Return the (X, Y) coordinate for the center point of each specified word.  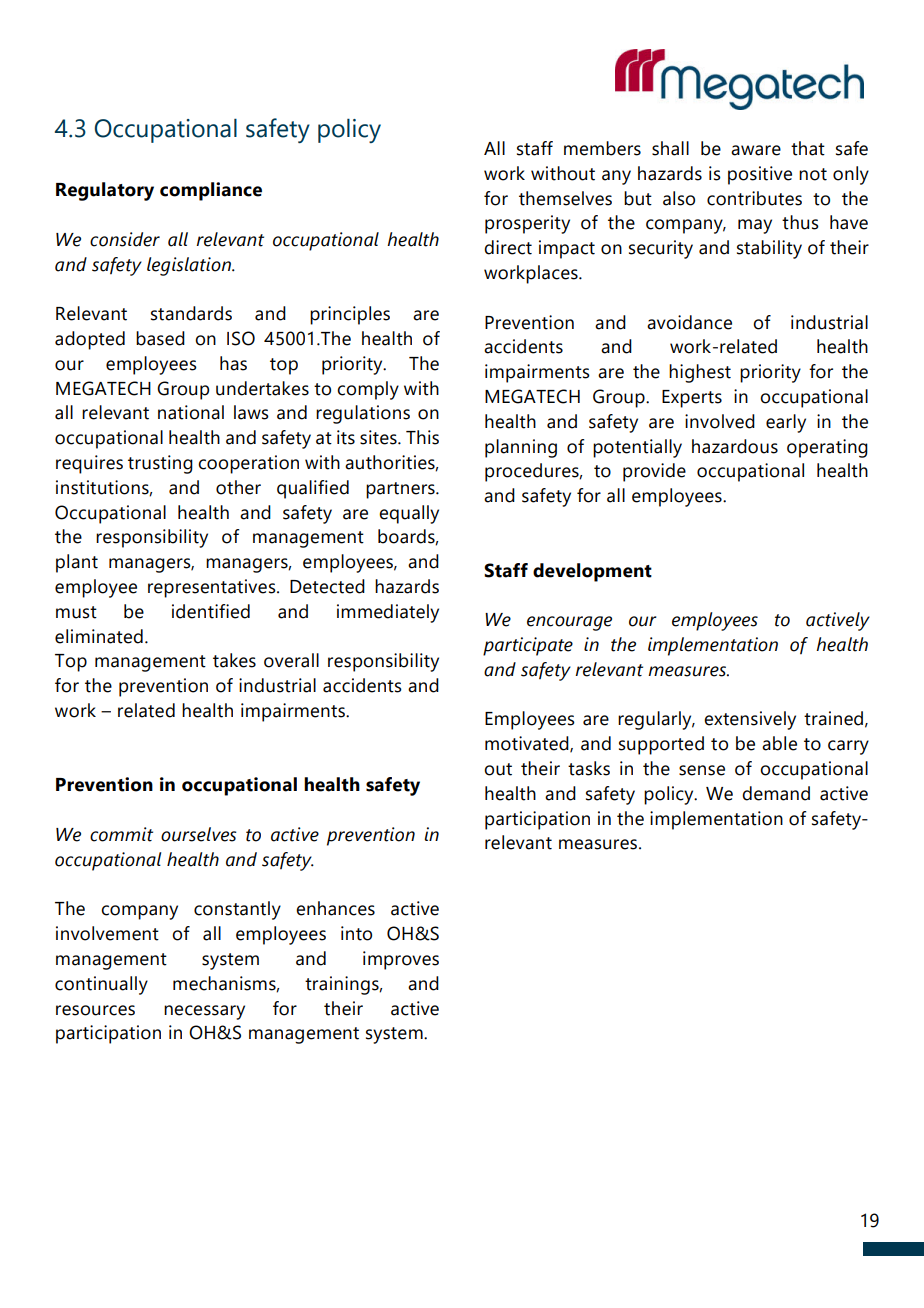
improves (401, 960)
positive (760, 175)
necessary (204, 1012)
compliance (211, 191)
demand (776, 793)
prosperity (527, 224)
